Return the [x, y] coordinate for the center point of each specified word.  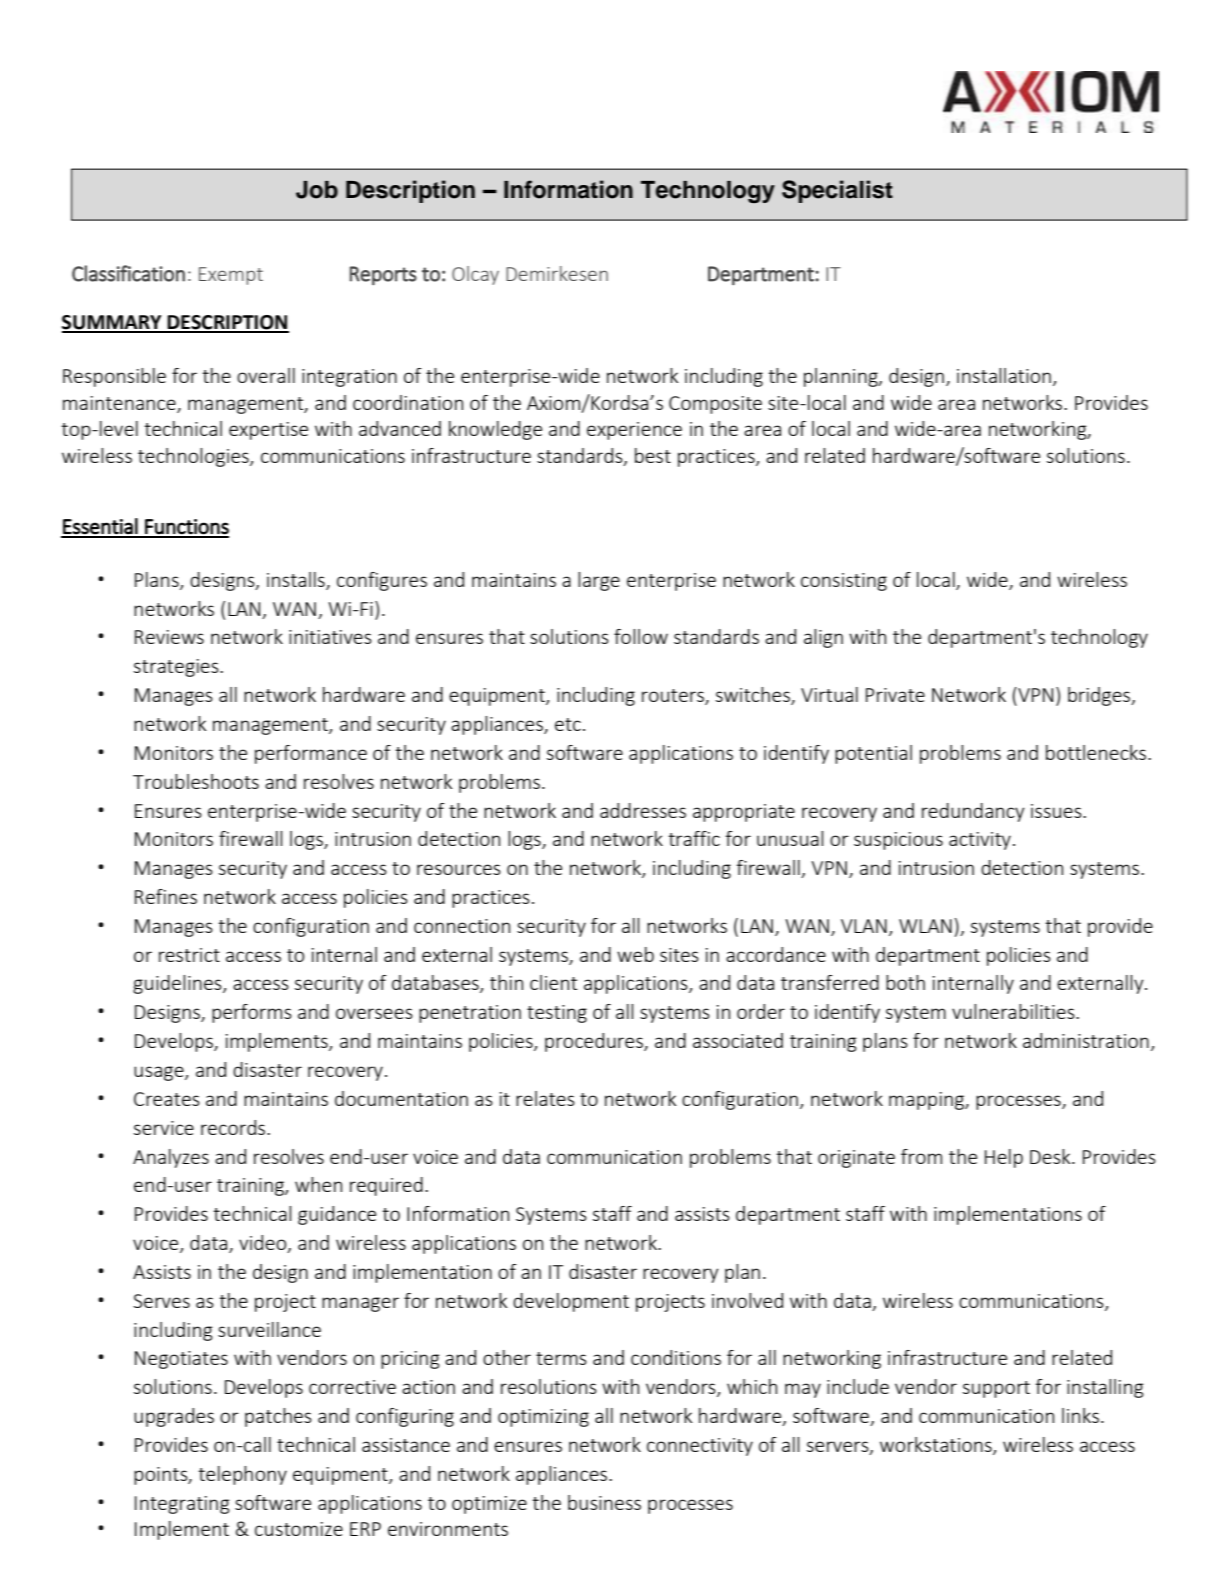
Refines [166, 896]
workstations [937, 1446]
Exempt [231, 276]
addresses [643, 810]
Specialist [837, 191]
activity [980, 841]
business [604, 1502]
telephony [242, 1475]
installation [1004, 375]
